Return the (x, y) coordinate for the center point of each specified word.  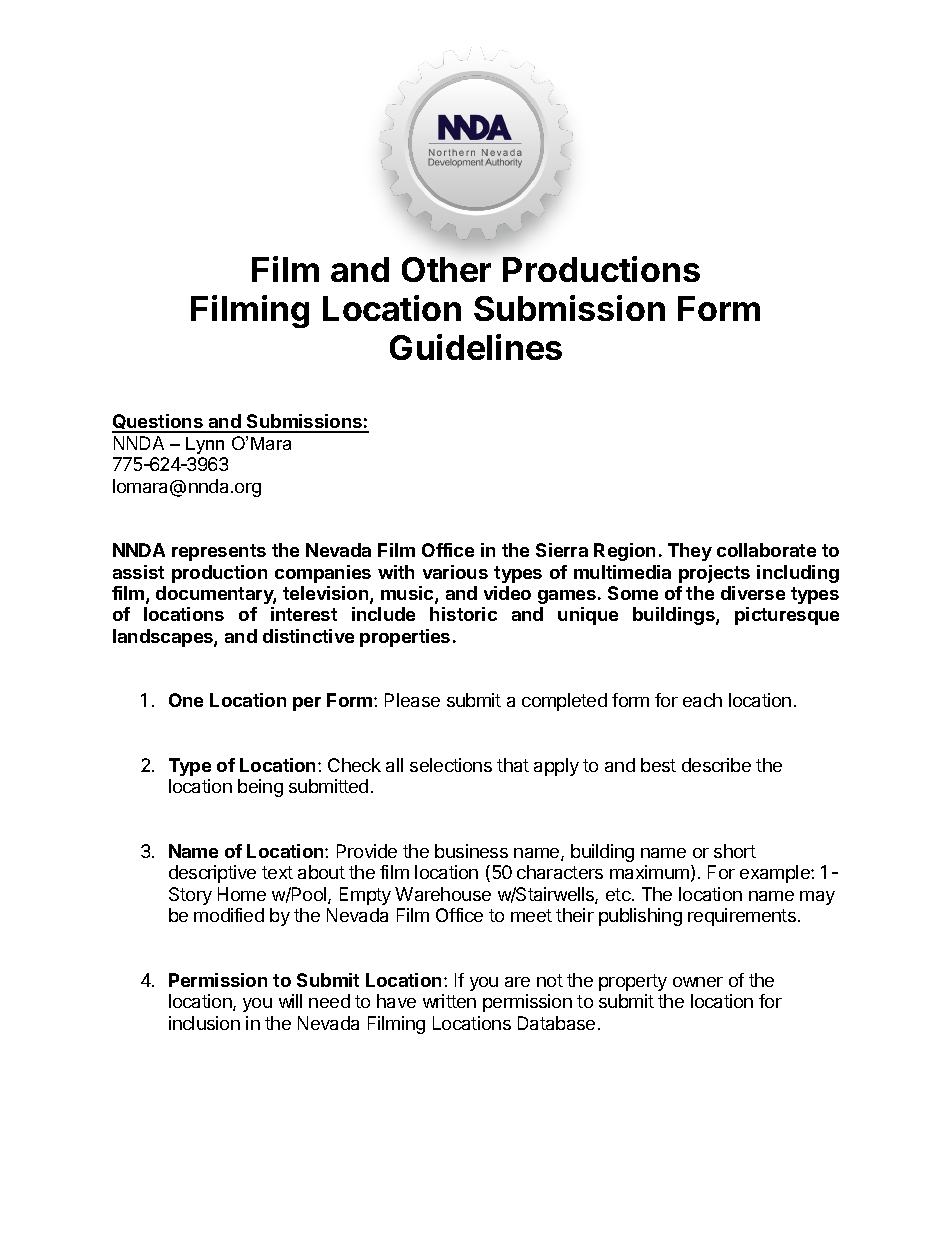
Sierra (562, 550)
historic (463, 614)
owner (698, 982)
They (690, 552)
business (471, 851)
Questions (158, 423)
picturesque (787, 616)
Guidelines (476, 347)
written (449, 1001)
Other (446, 269)
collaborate (766, 550)
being (260, 788)
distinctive (308, 636)
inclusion (204, 1023)
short (735, 851)
